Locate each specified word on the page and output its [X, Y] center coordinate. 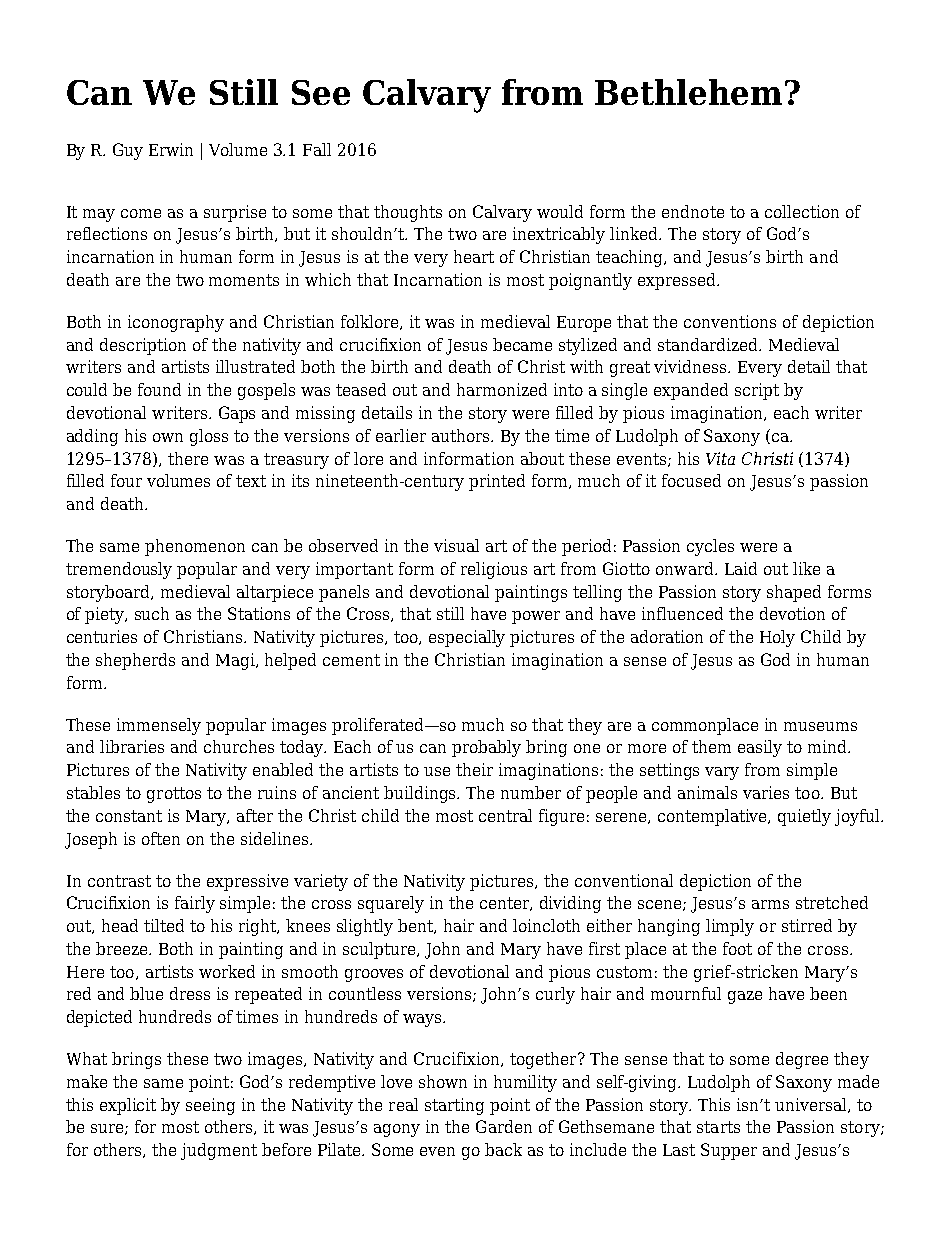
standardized [709, 344]
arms [770, 904]
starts [718, 1127]
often [161, 838]
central [505, 815]
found [159, 389]
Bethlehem [688, 92]
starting [454, 1106]
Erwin [171, 149]
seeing [210, 1106]
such [152, 613]
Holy [777, 638]
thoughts [408, 213]
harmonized [502, 389]
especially [467, 638]
